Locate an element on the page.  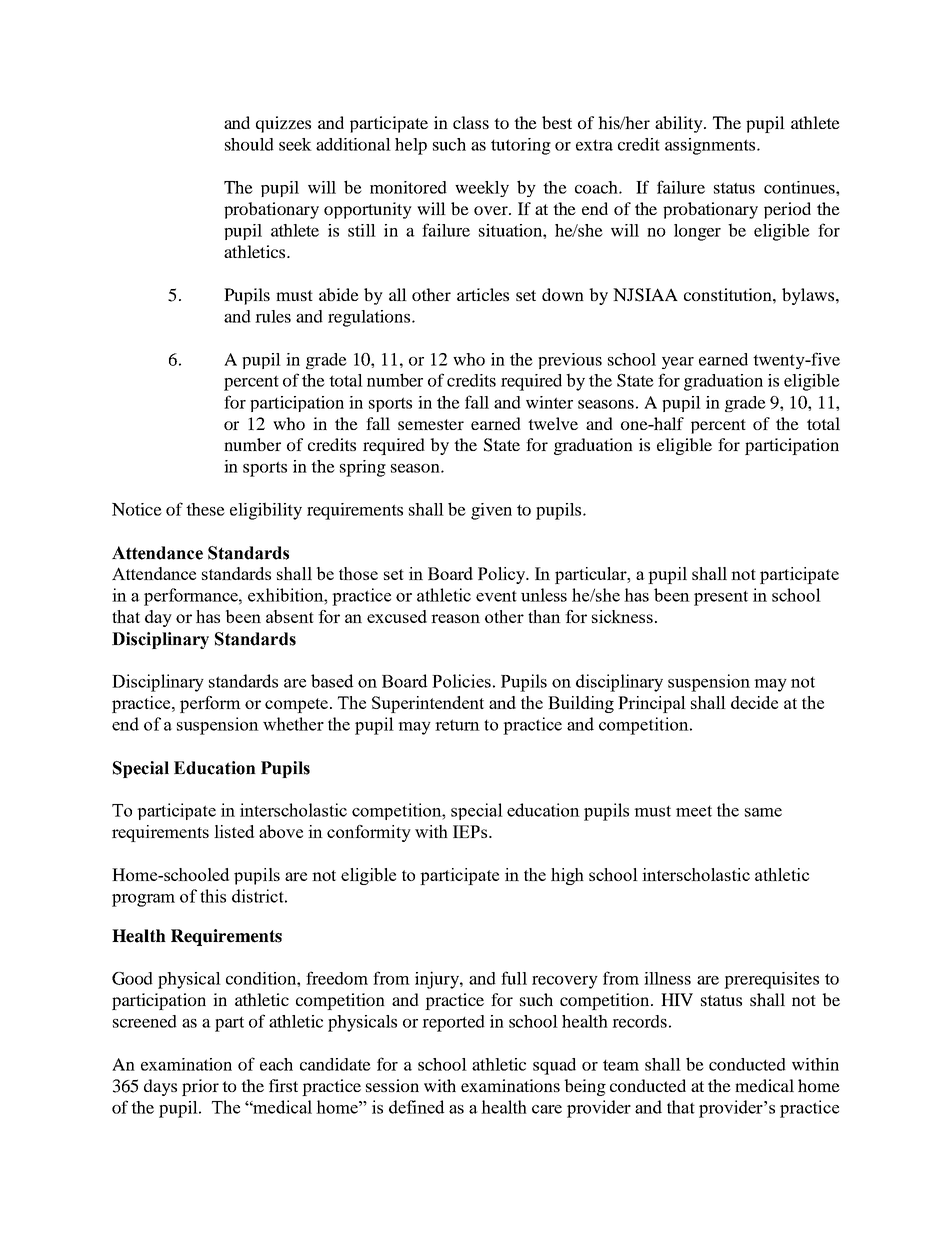
return is located at coordinates (457, 725).
